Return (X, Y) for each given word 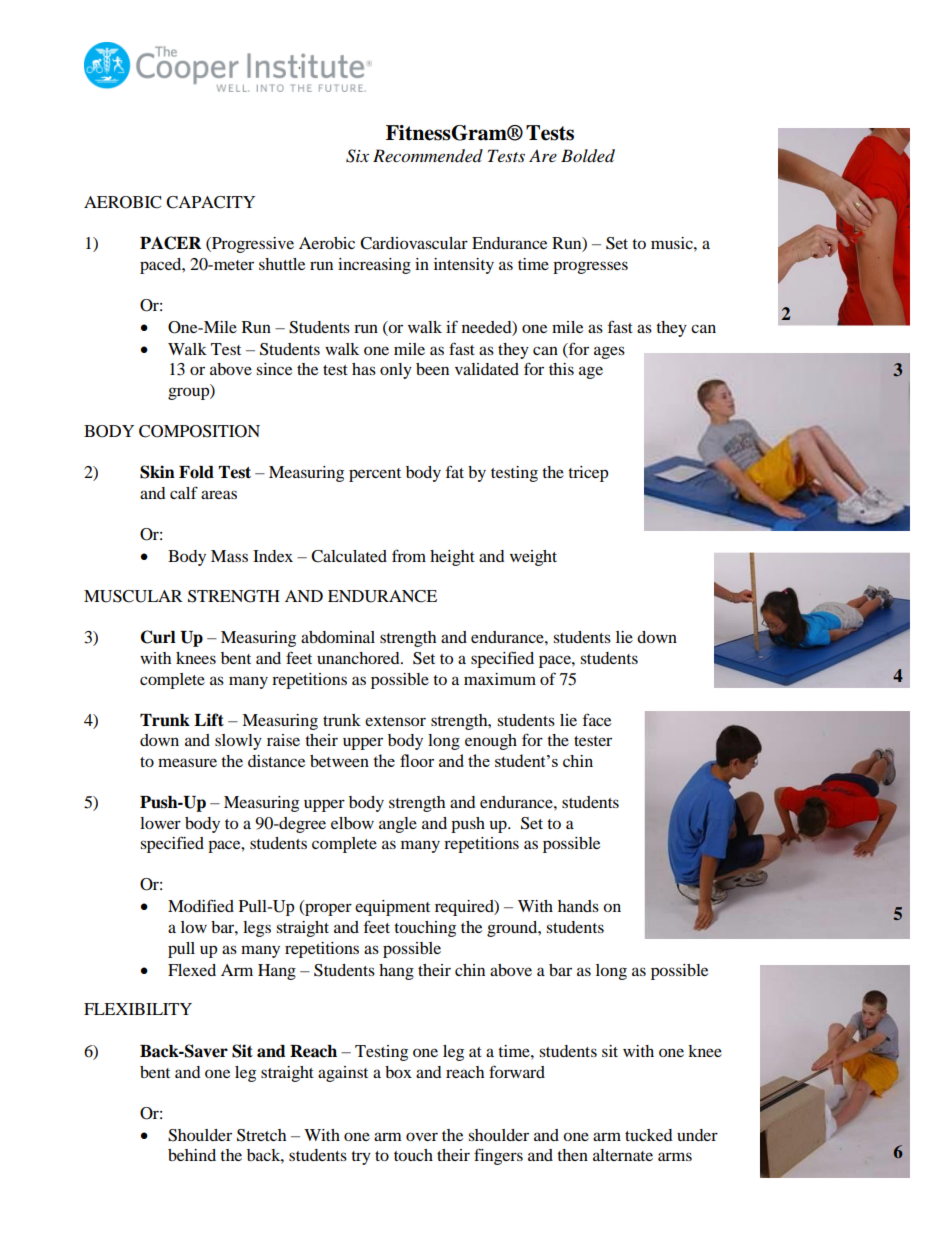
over (422, 1136)
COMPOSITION (199, 431)
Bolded (588, 156)
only (396, 371)
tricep (588, 474)
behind (192, 1155)
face (597, 719)
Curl (158, 637)
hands (578, 906)
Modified (201, 905)
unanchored (359, 658)
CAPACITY (210, 202)
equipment (392, 908)
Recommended (428, 156)
